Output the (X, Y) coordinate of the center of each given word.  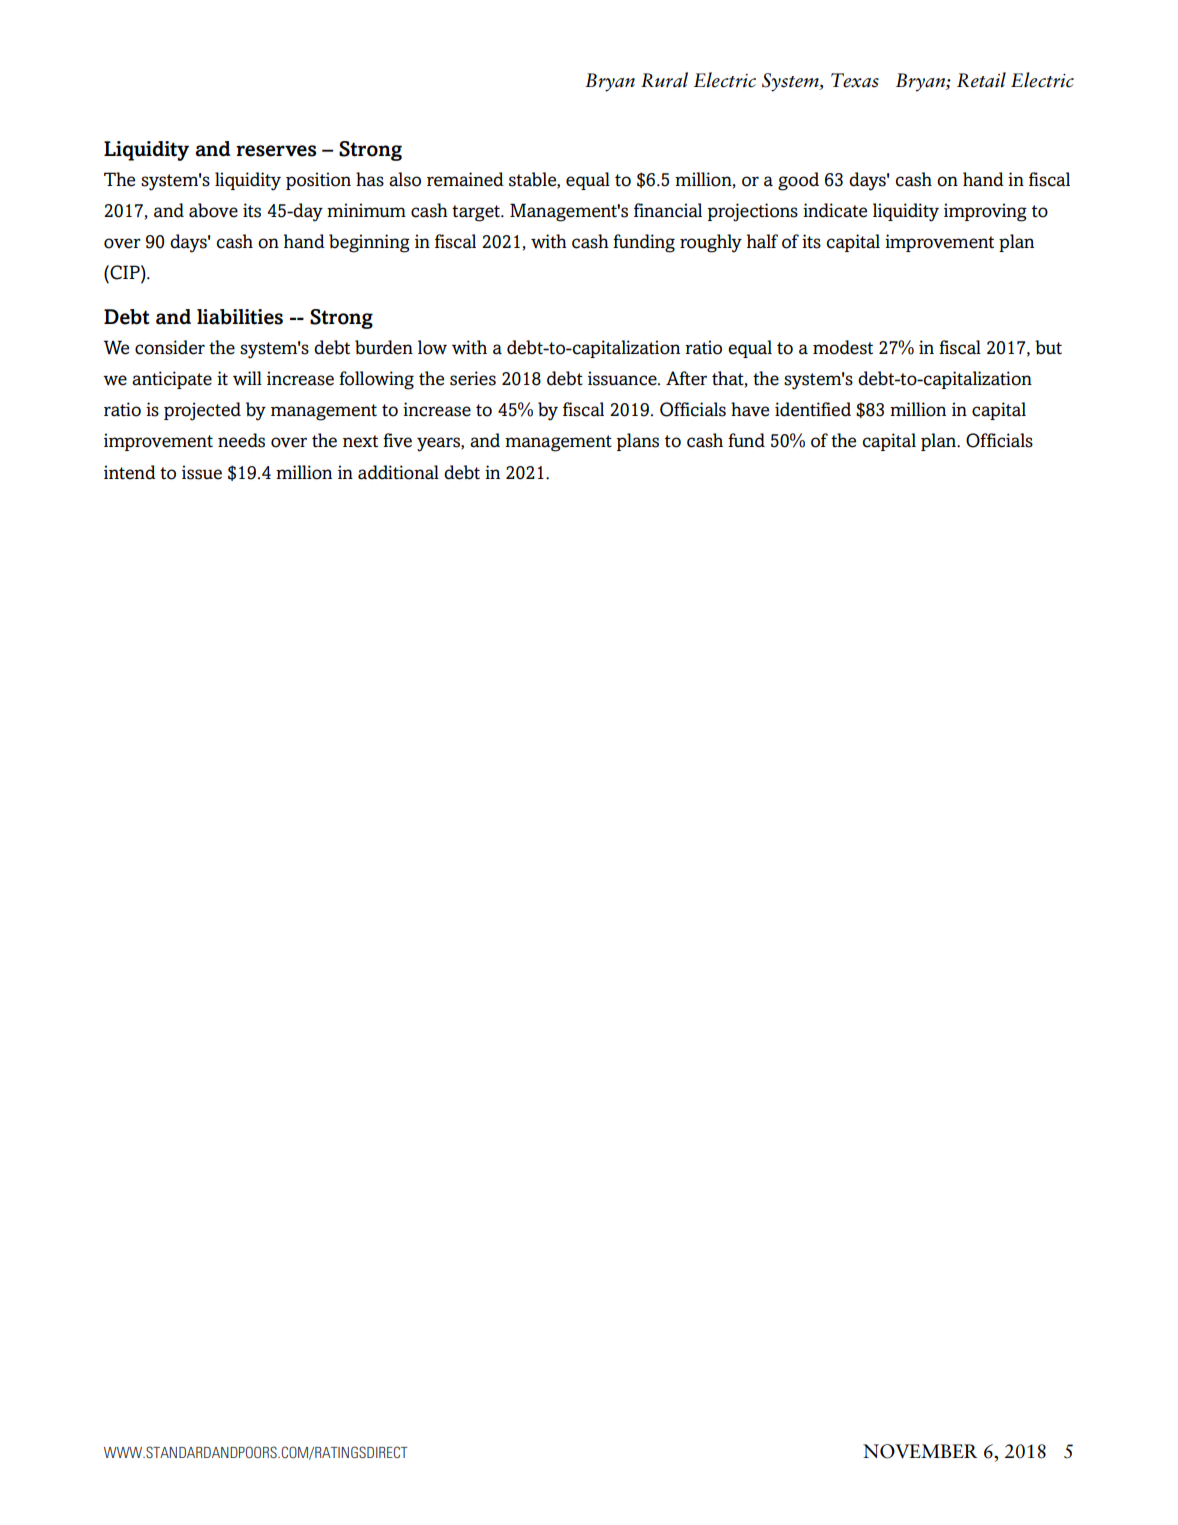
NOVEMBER (920, 1451)
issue (202, 472)
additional (398, 472)
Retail (981, 80)
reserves (276, 151)
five (397, 440)
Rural (664, 80)
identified (813, 409)
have (750, 409)
